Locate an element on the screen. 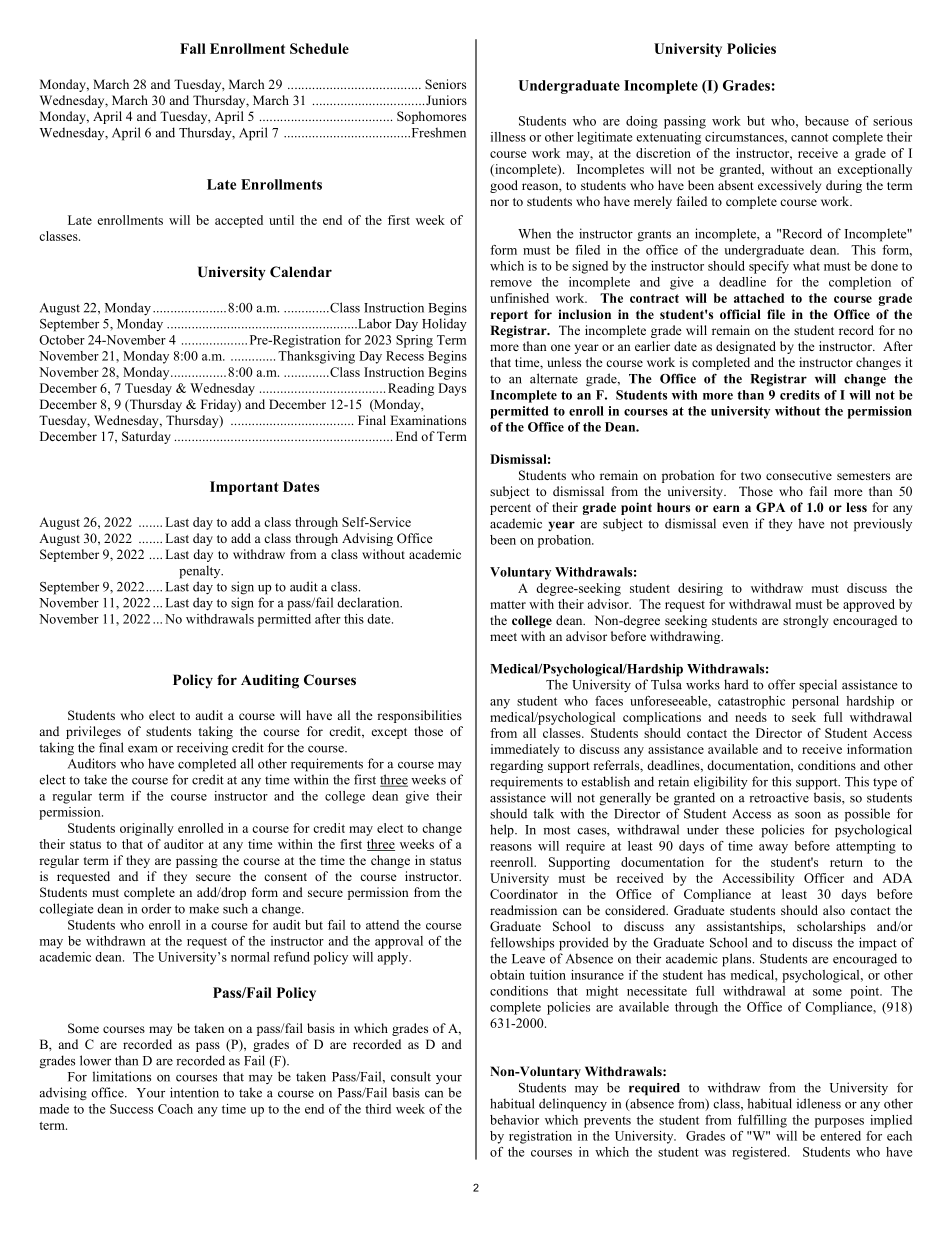 Image resolution: width=952 pixels, height=1233 pixels. because is located at coordinates (827, 121).
